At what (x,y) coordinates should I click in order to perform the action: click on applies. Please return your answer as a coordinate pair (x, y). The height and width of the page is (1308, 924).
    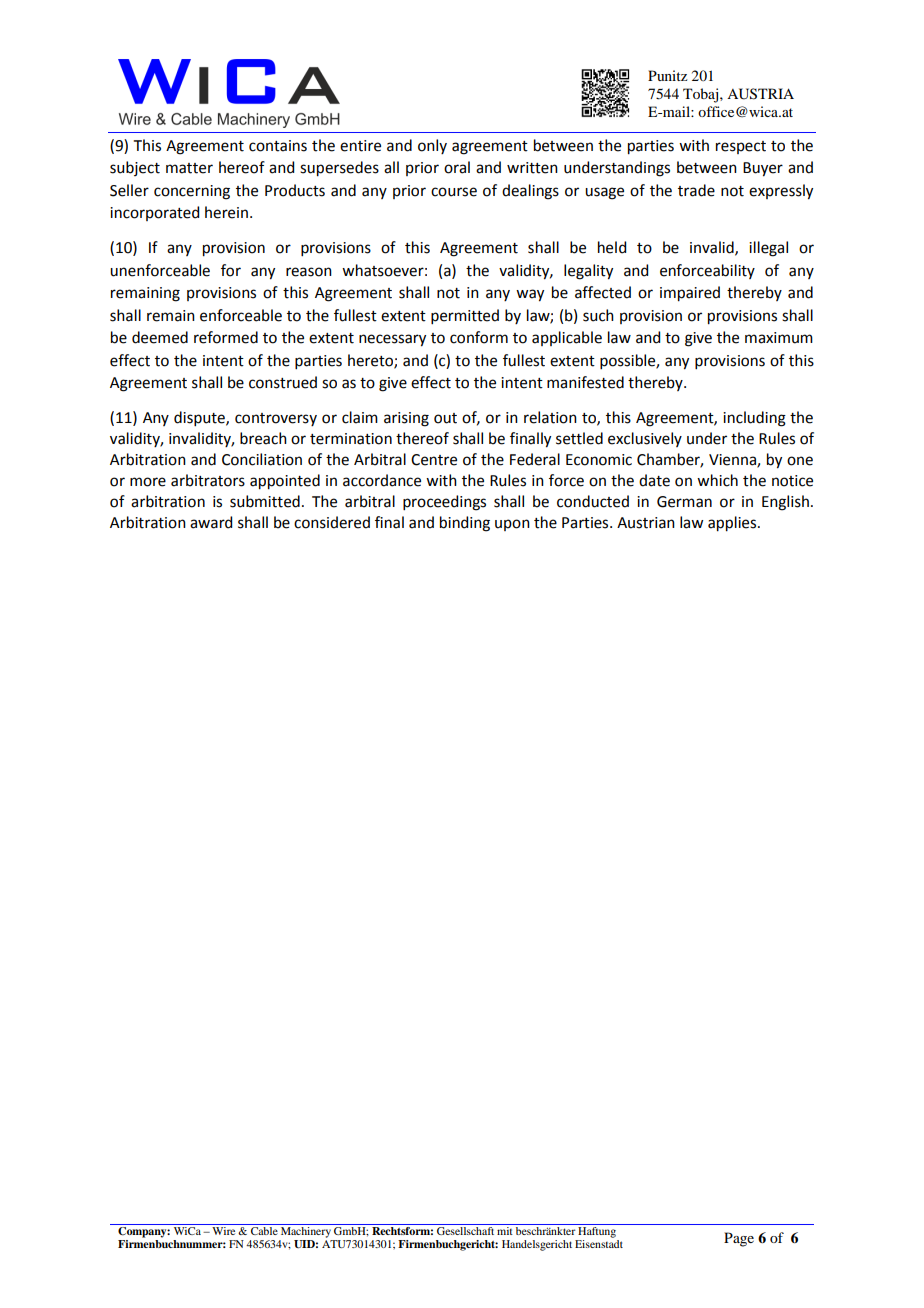
    Looking at the image, I should click on (733, 524).
